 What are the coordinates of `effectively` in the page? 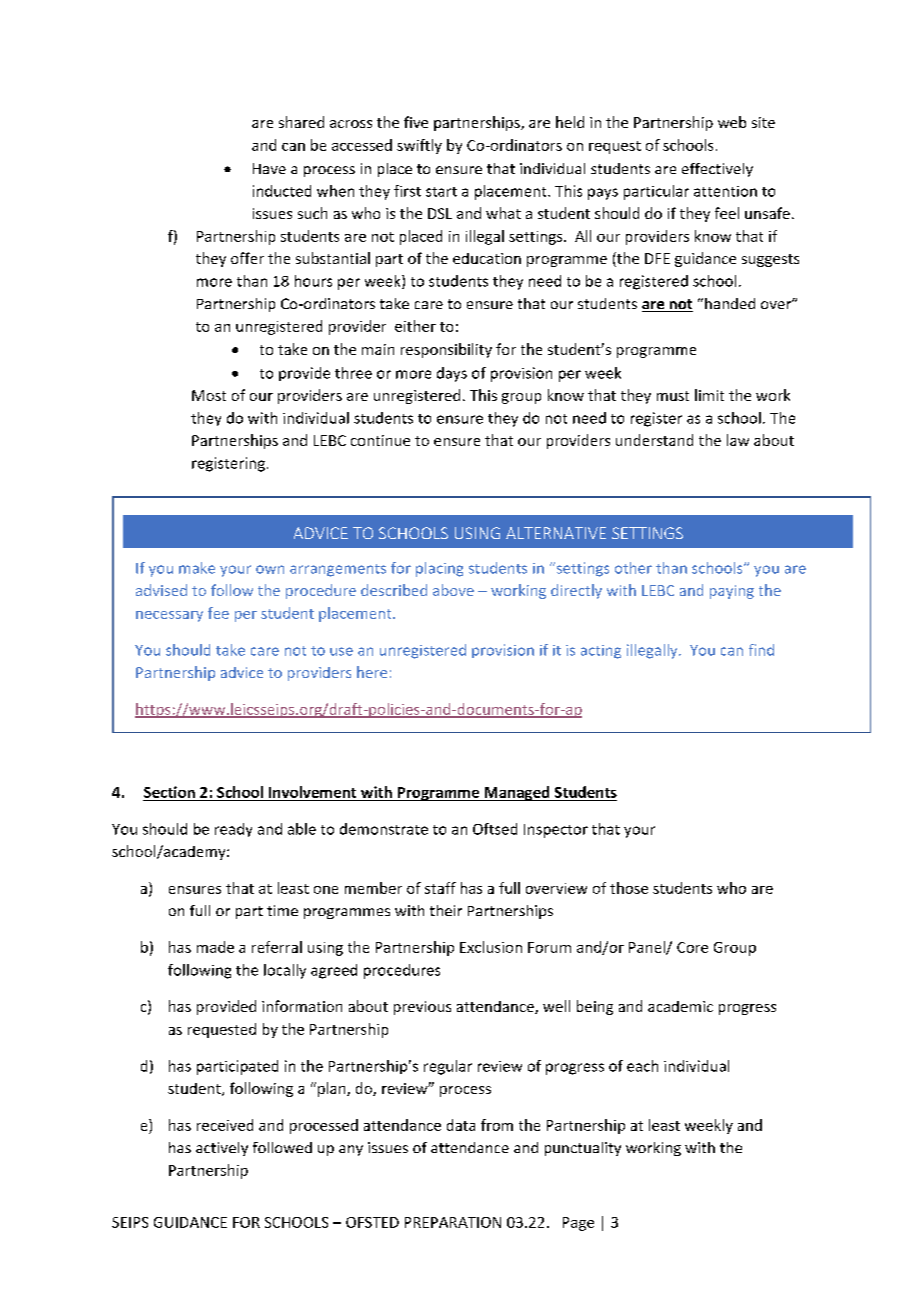 It's located at (717, 170).
